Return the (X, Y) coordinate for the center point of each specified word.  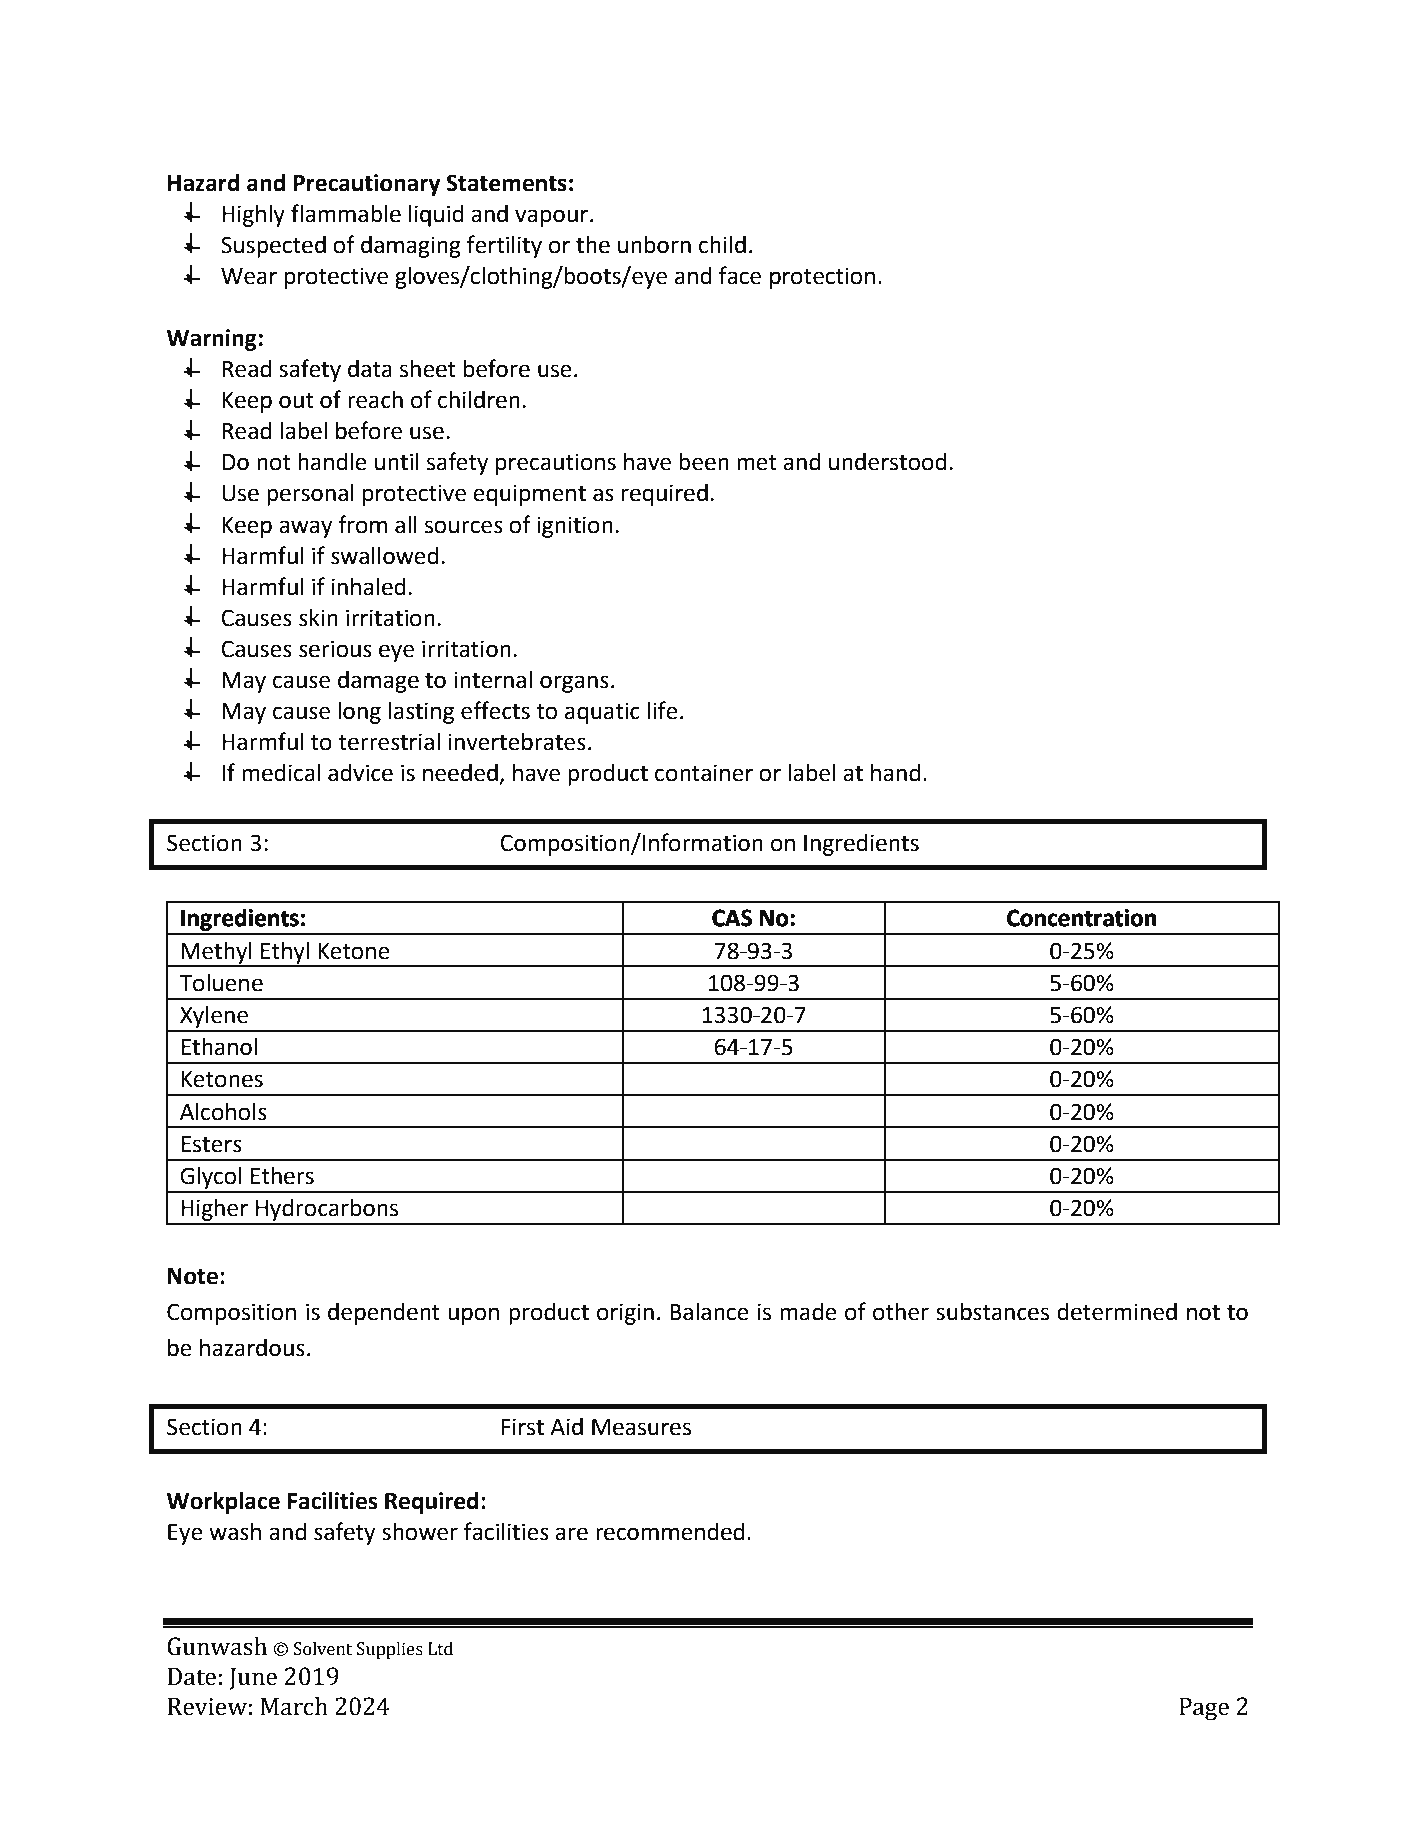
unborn (654, 245)
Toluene (221, 983)
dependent (384, 1314)
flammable (346, 213)
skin (318, 618)
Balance (709, 1312)
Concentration (1081, 918)
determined (1117, 1312)
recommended (670, 1532)
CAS (732, 918)
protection (822, 278)
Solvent (323, 1649)
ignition (575, 527)
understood (888, 462)
